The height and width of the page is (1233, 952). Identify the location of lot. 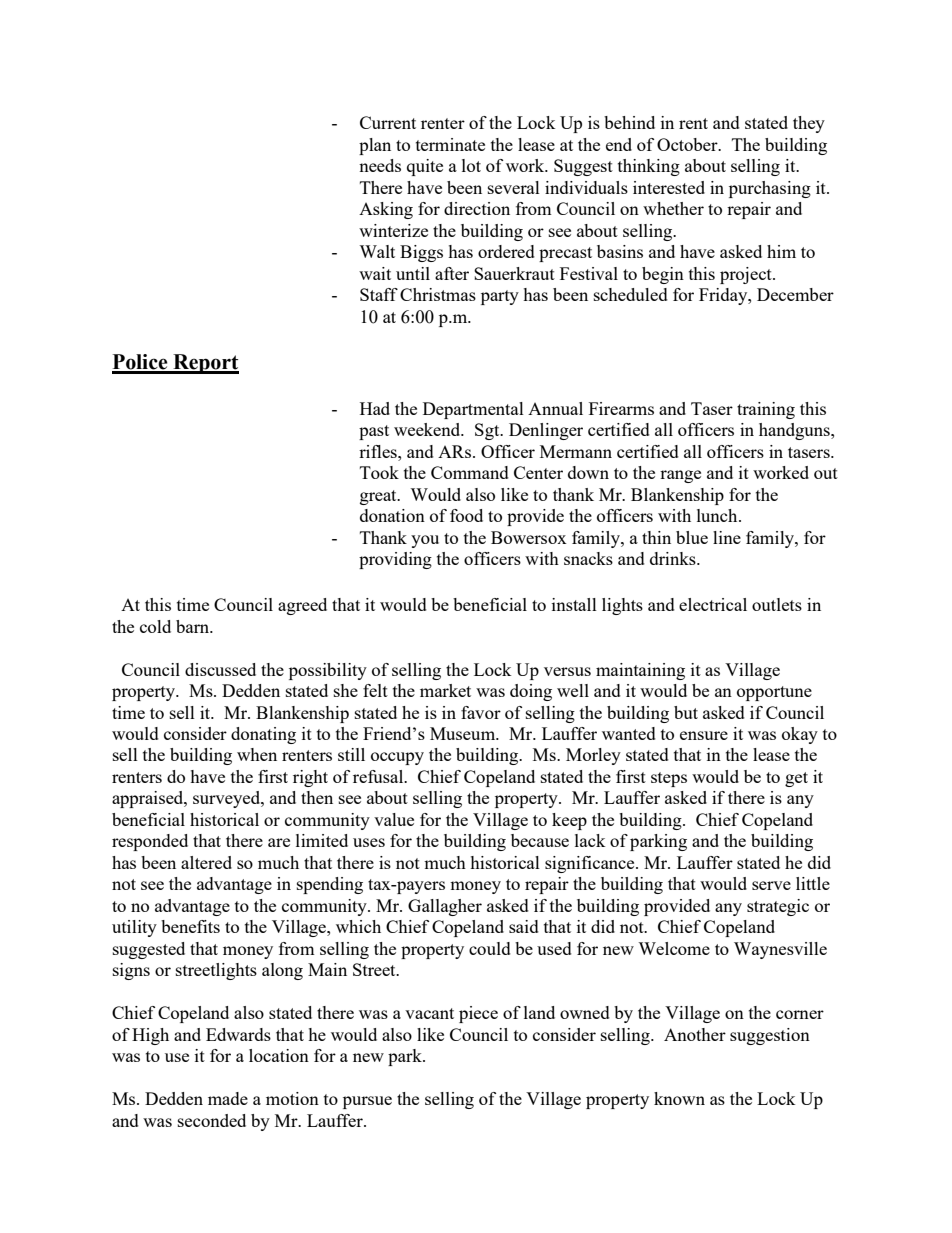
(471, 165).
